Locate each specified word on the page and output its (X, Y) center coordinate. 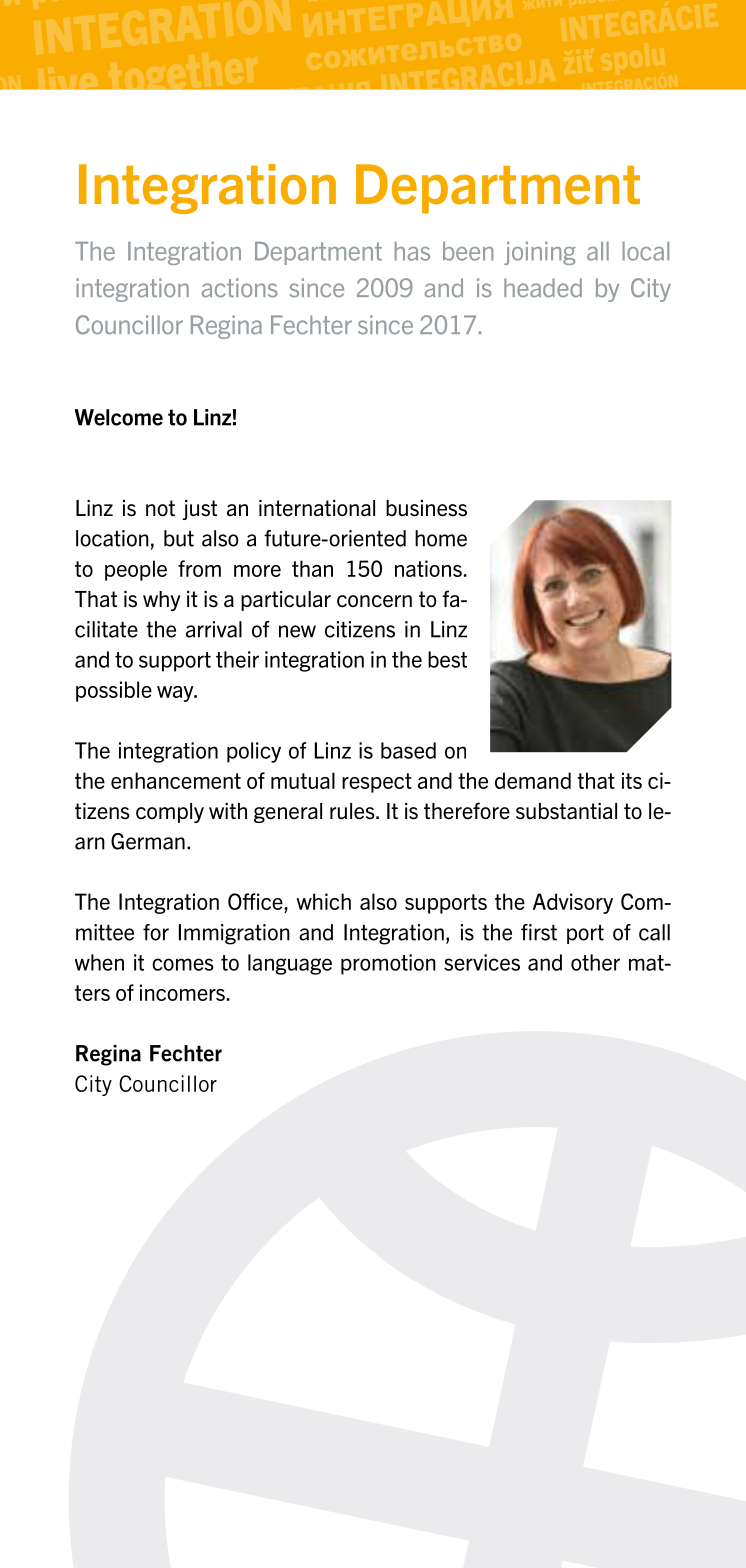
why (162, 601)
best (447, 659)
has (412, 251)
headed (543, 288)
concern (374, 601)
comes (183, 964)
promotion (388, 964)
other (595, 962)
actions (240, 288)
